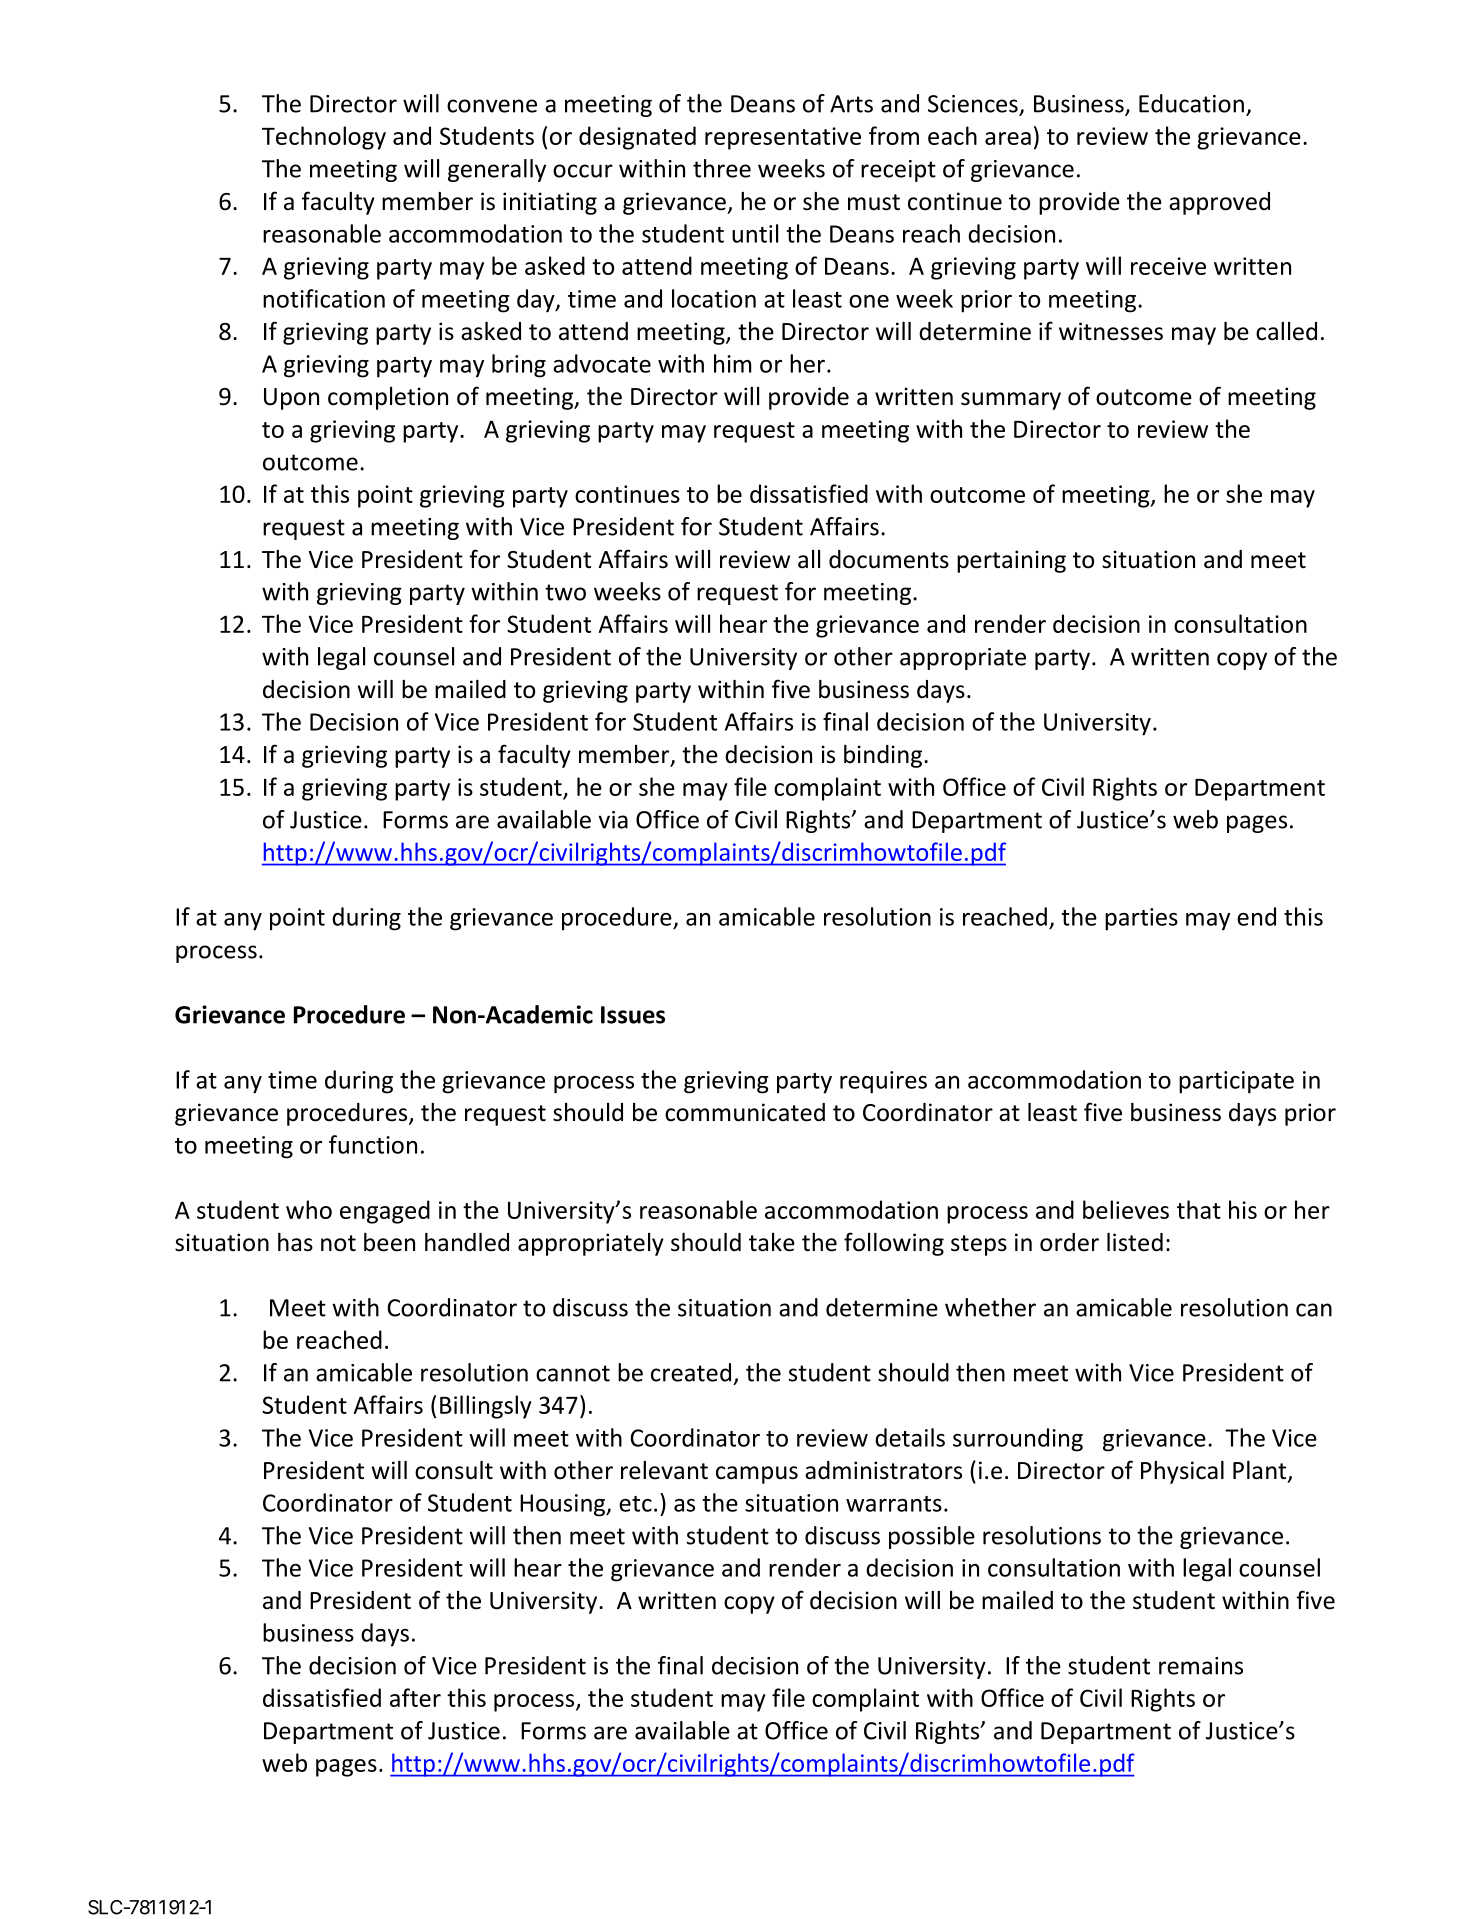  Describe the element at coordinates (883, 756) in the screenshot. I see `binding` at that location.
